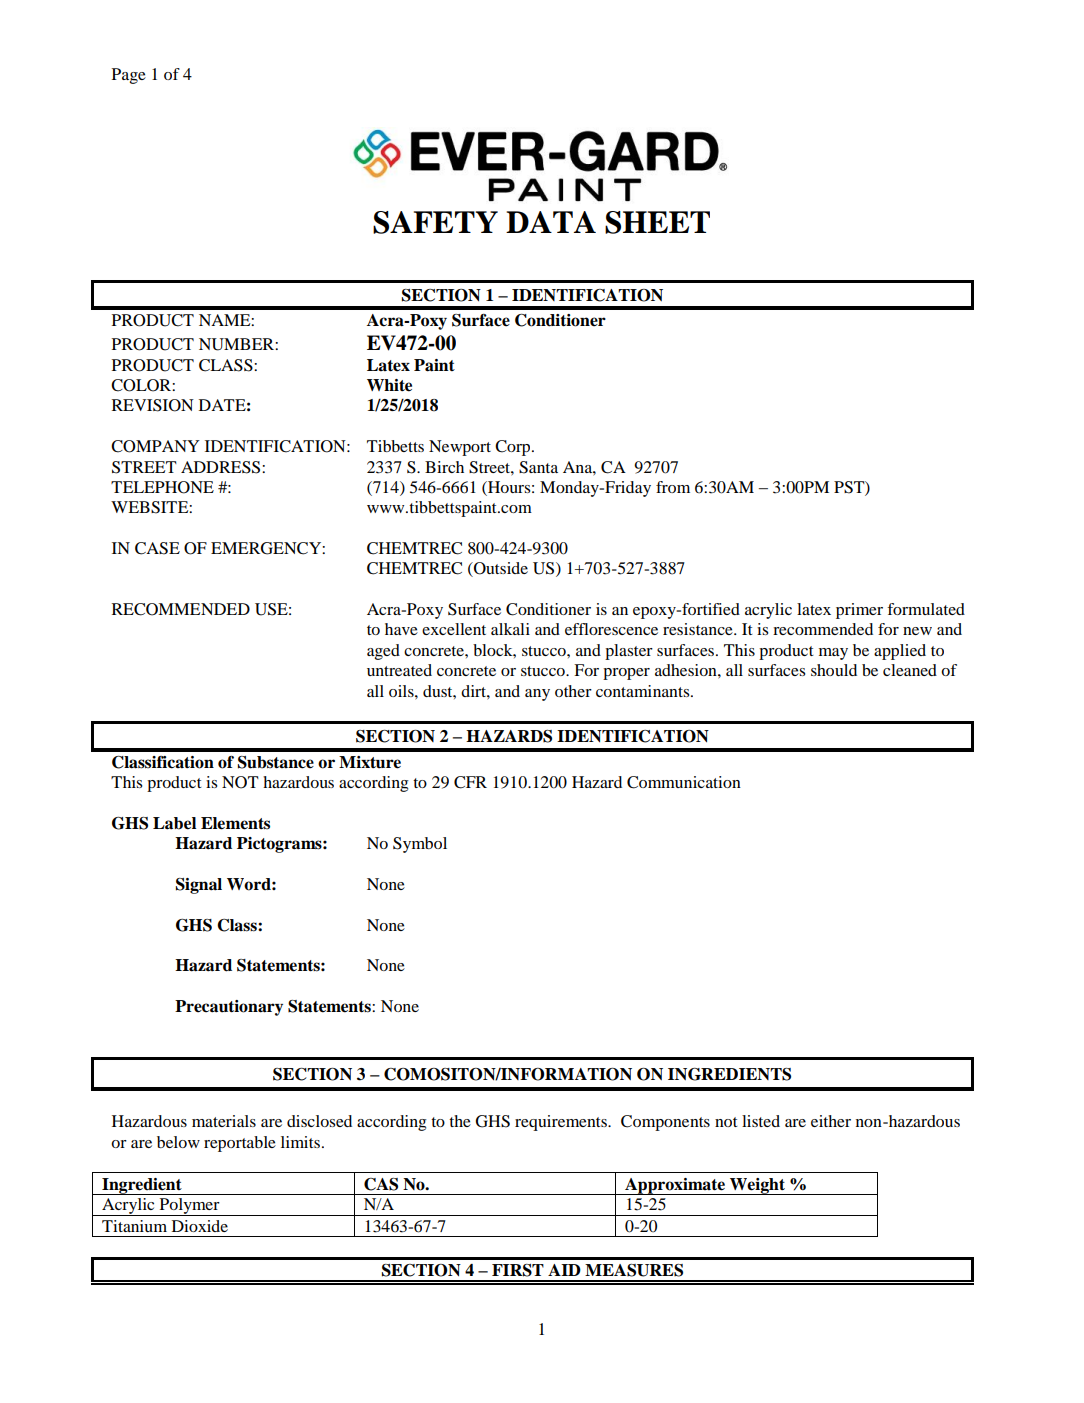 This screenshot has width=1084, height=1403. Describe the element at coordinates (657, 222) in the screenshot. I see `SHEET` at that location.
